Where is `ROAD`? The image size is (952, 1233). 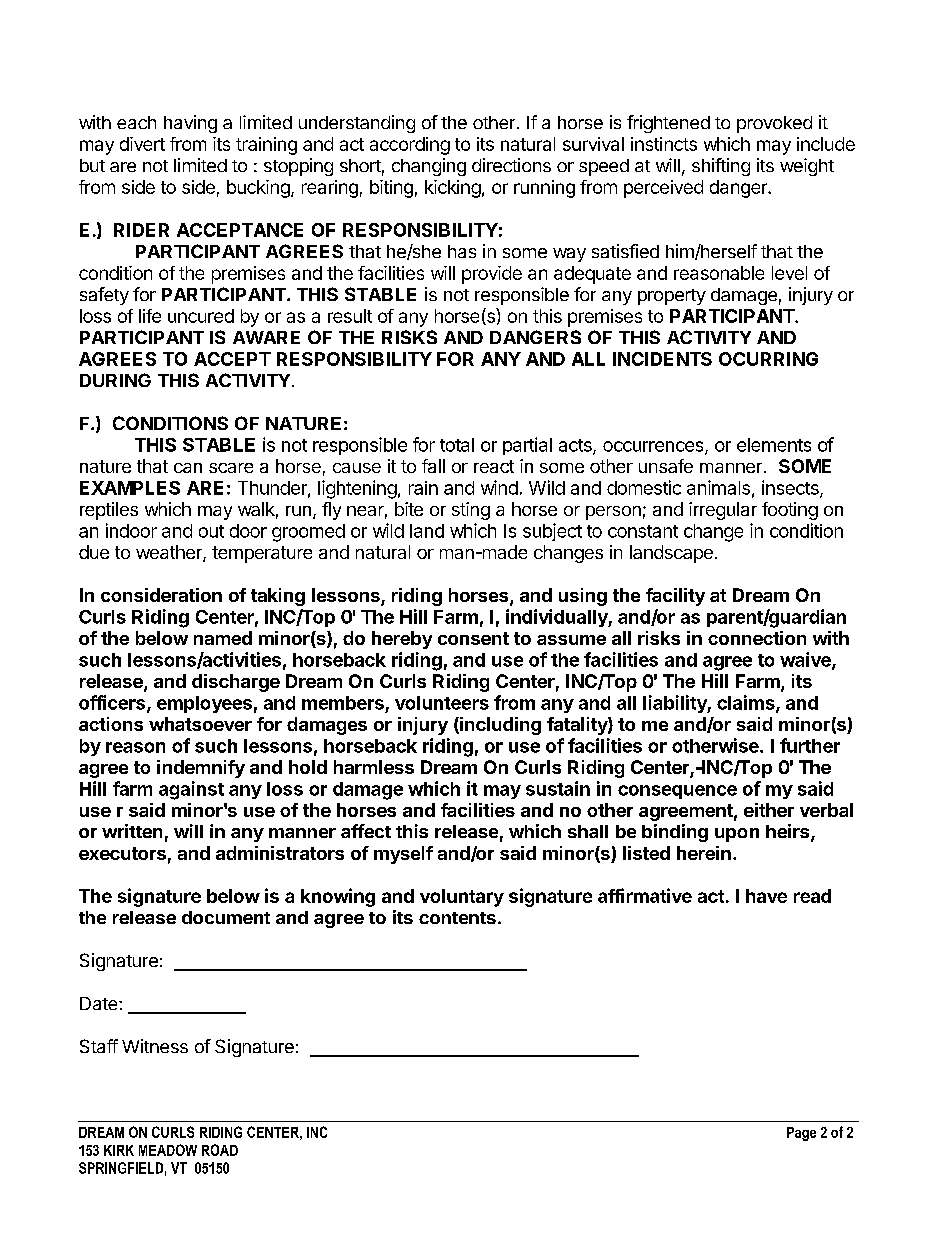 ROAD is located at coordinates (220, 1150).
